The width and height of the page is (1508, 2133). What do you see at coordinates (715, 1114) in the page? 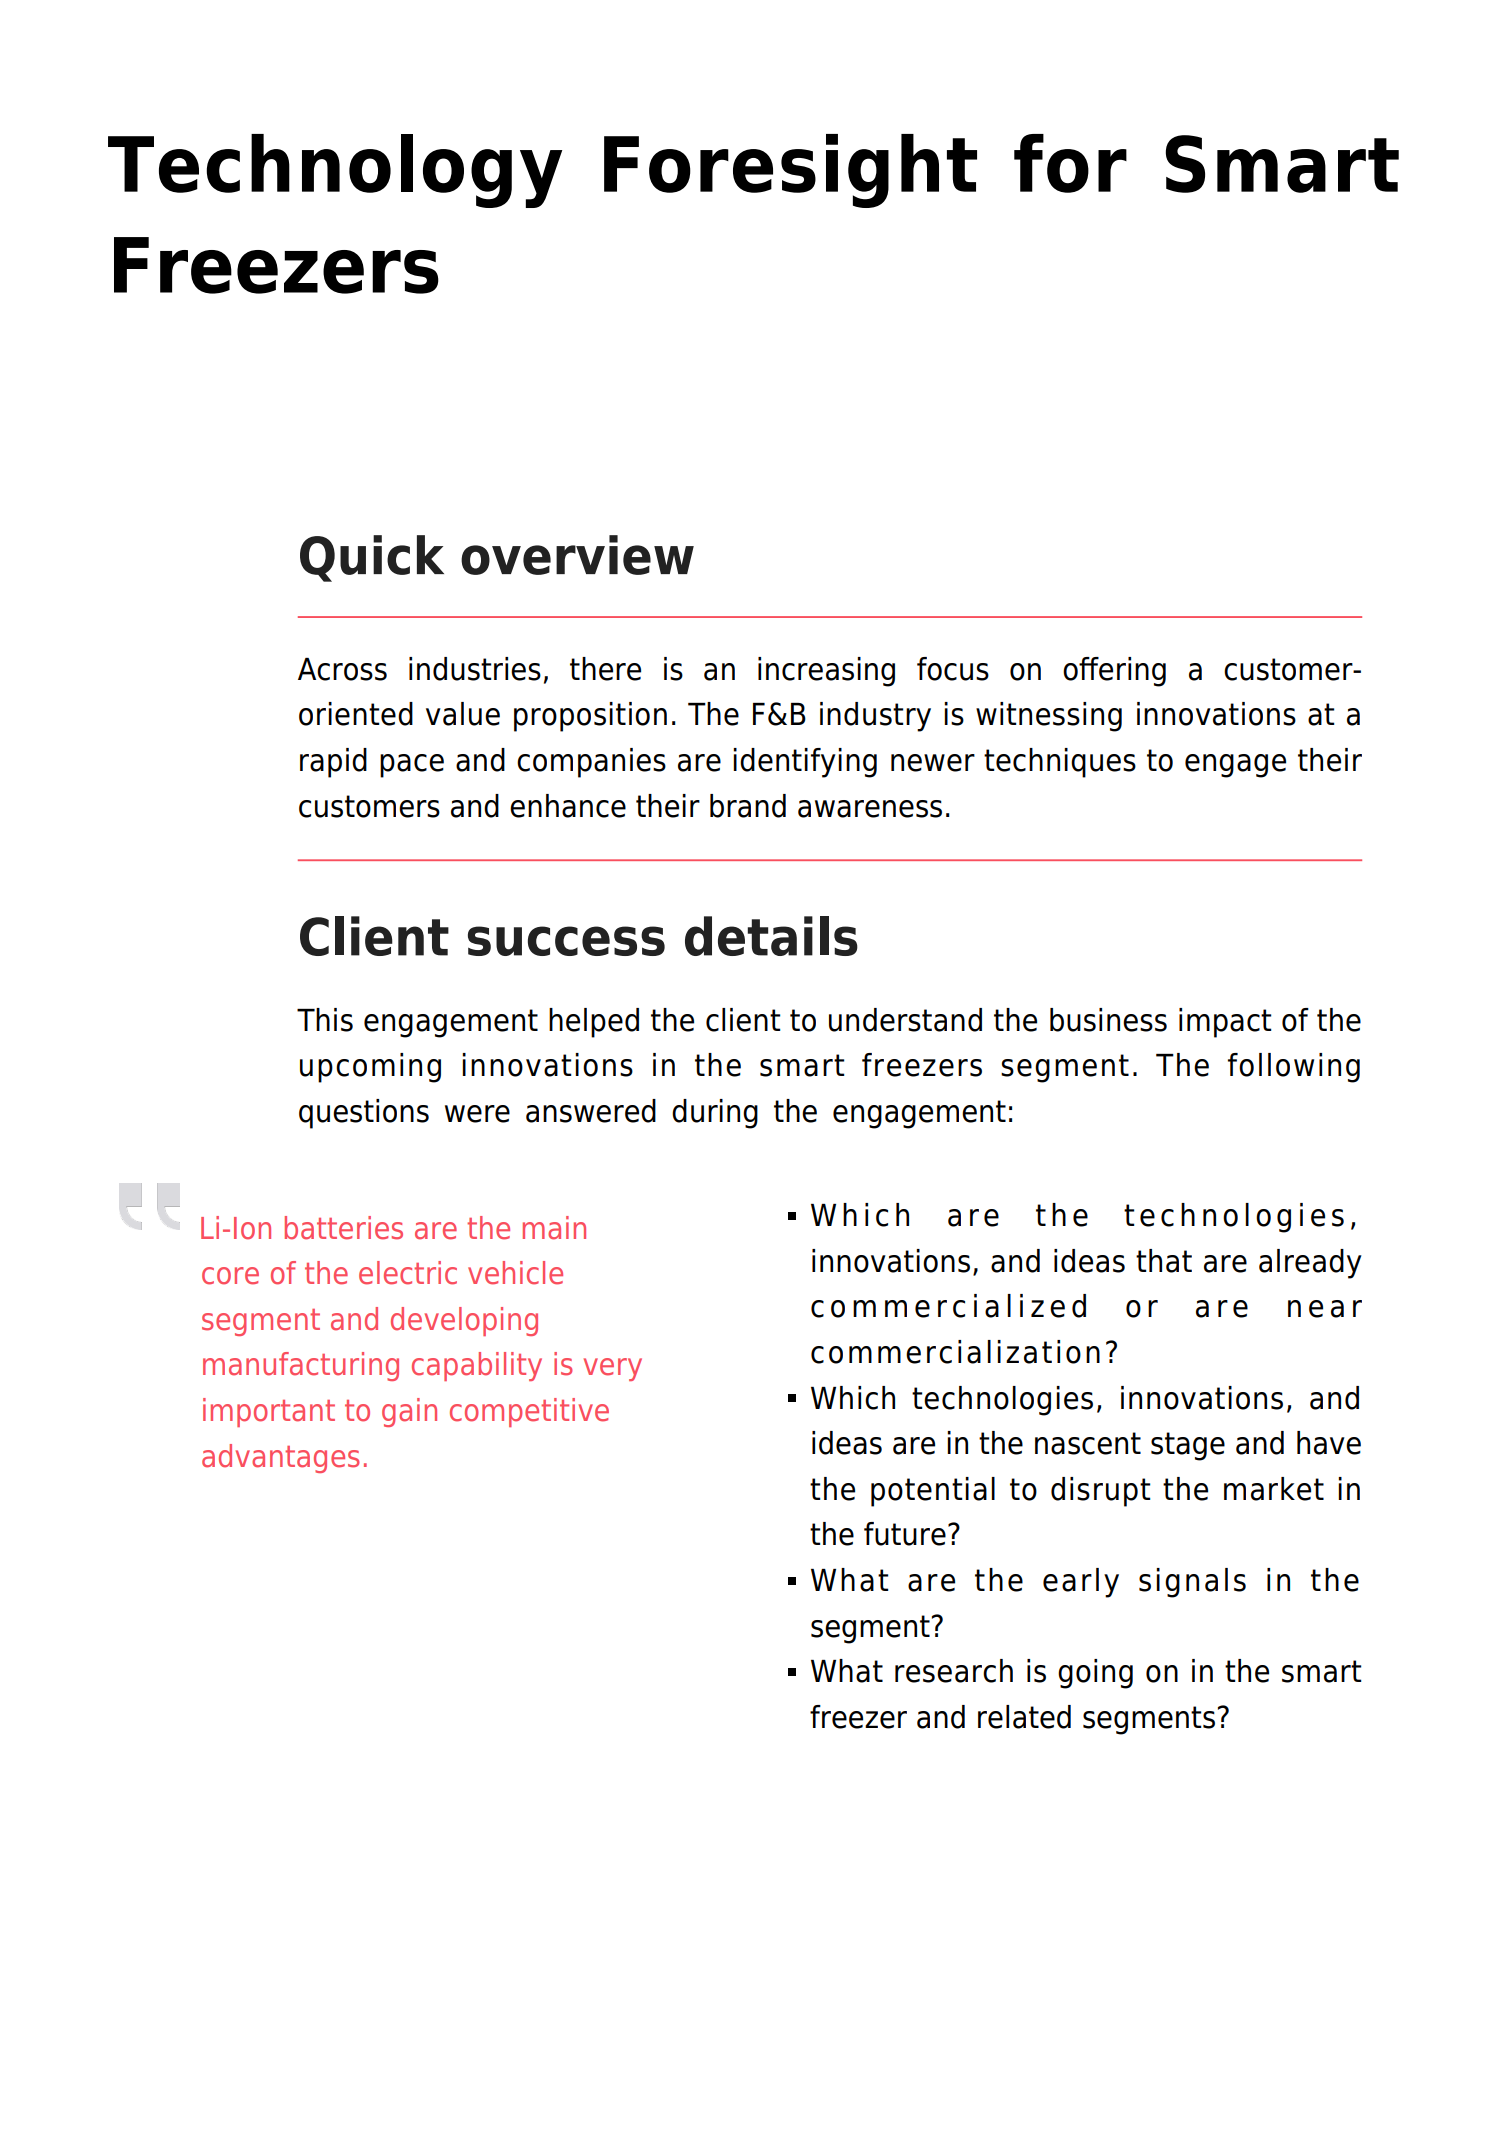
I see `during` at bounding box center [715, 1114].
